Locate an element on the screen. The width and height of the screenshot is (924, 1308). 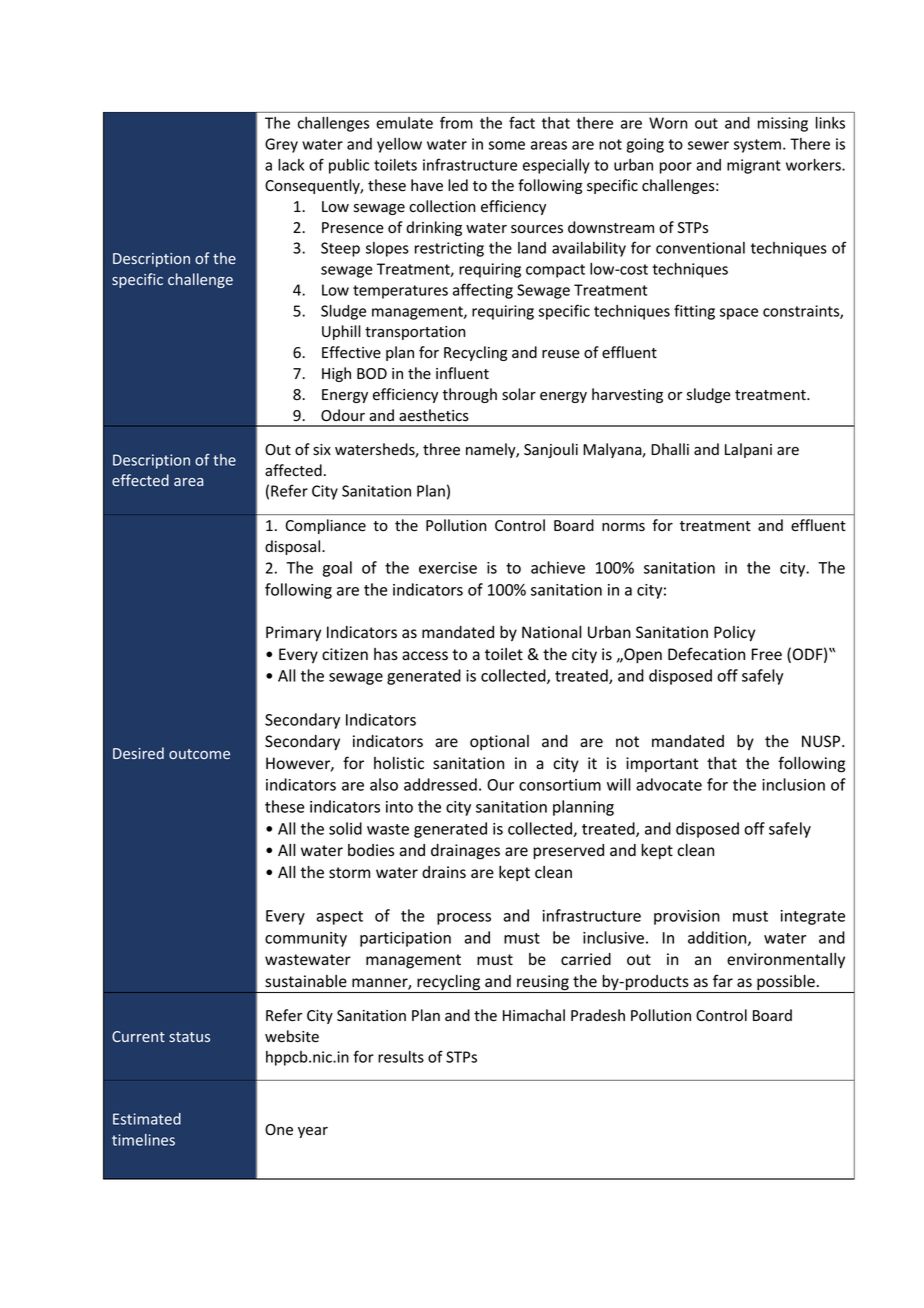
system is located at coordinates (757, 146).
